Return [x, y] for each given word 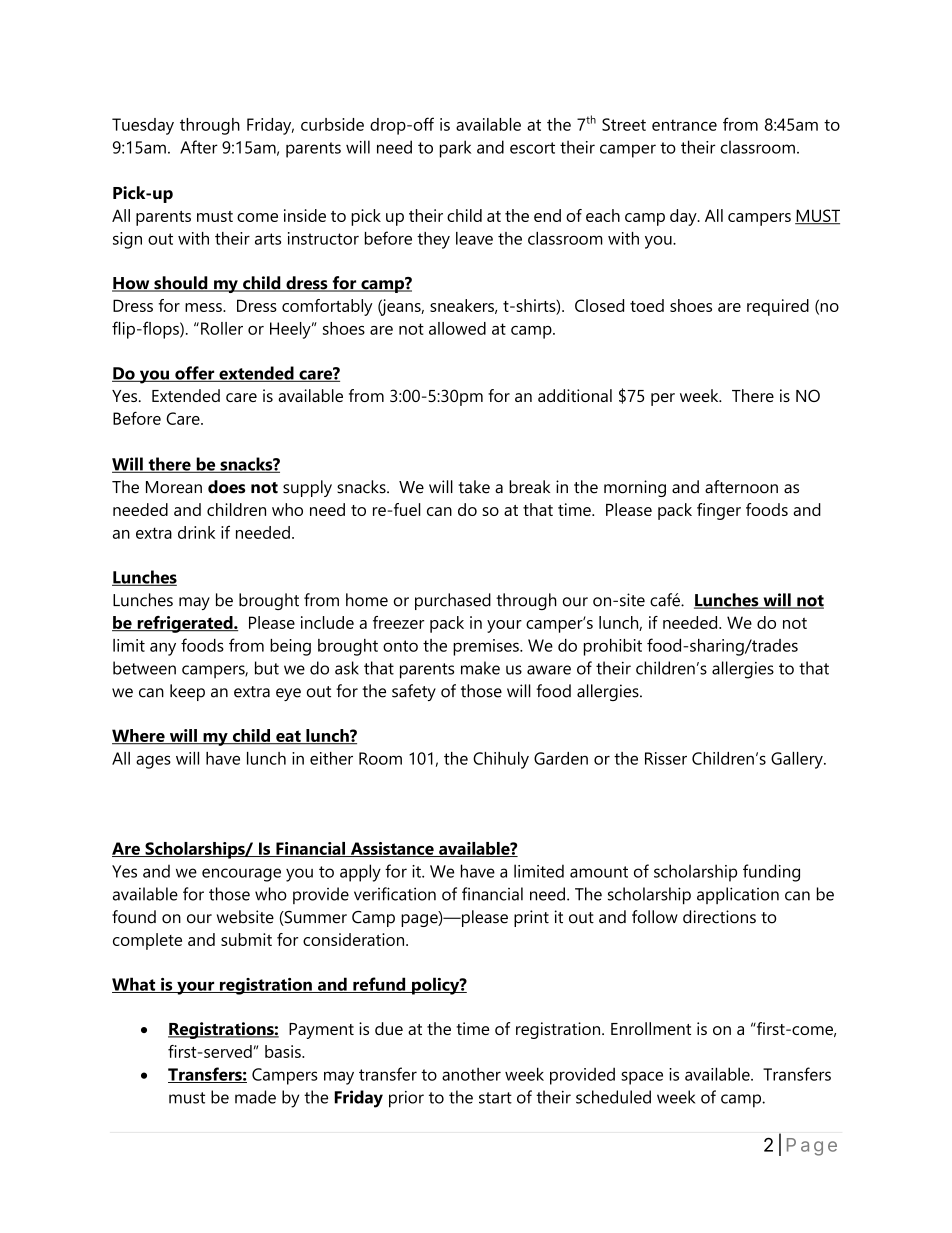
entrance [684, 125]
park [455, 149]
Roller [222, 328]
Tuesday [143, 126]
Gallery [798, 760]
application [738, 895]
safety [414, 692]
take [474, 487]
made [255, 1097]
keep [187, 692]
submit [246, 939]
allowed [457, 328]
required [778, 307]
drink [196, 532]
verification [395, 894]
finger [719, 511]
